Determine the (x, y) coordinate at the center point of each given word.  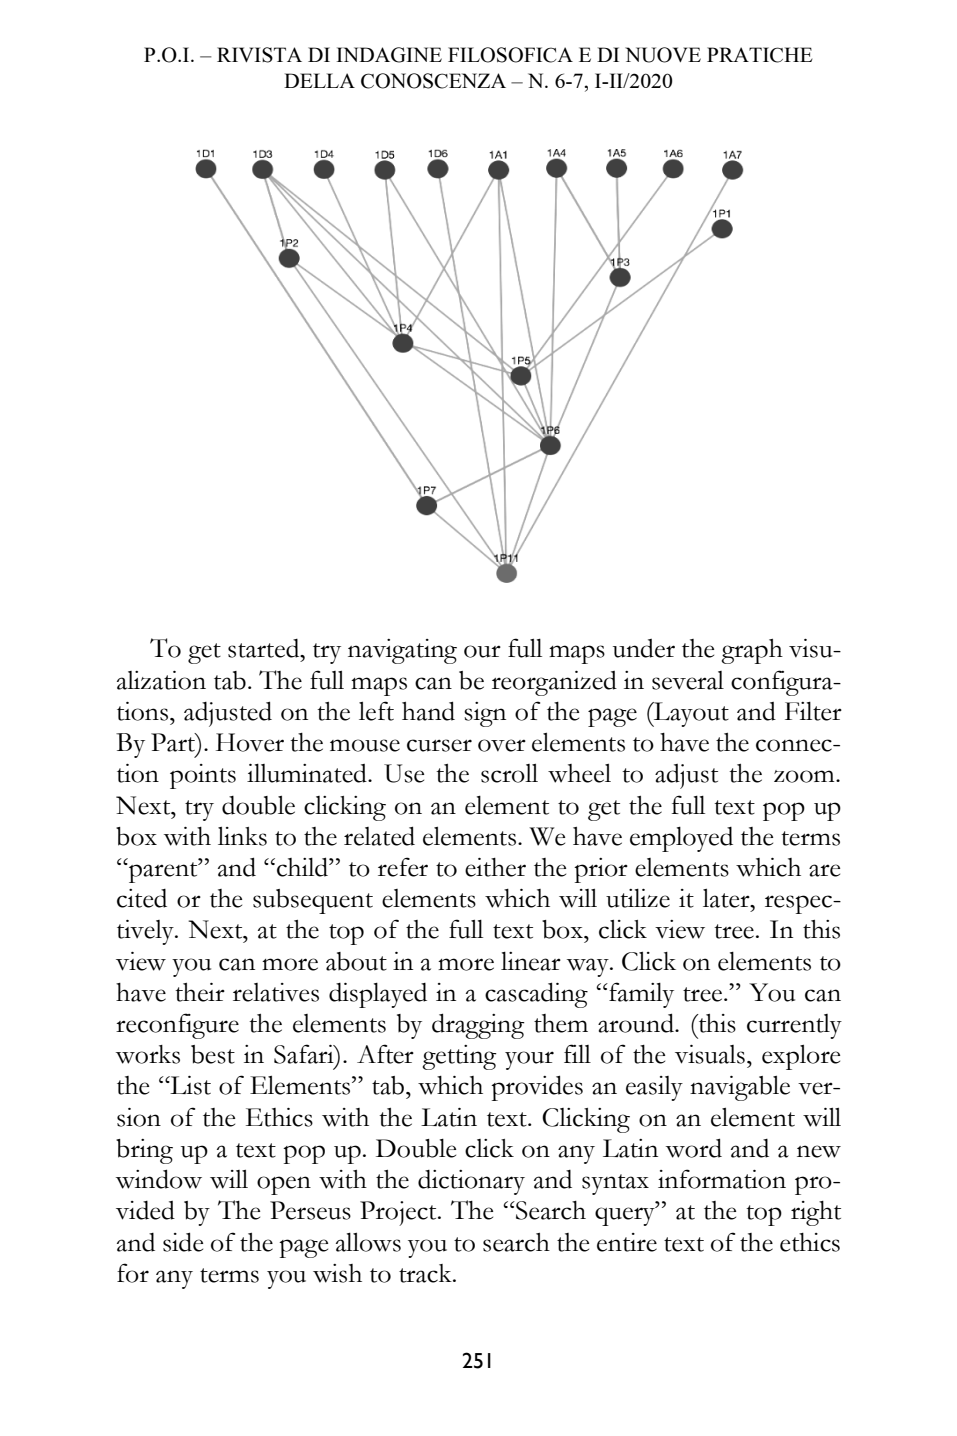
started (265, 648)
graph (752, 651)
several (688, 680)
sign (485, 714)
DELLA (319, 80)
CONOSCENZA (433, 81)
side (183, 1242)
